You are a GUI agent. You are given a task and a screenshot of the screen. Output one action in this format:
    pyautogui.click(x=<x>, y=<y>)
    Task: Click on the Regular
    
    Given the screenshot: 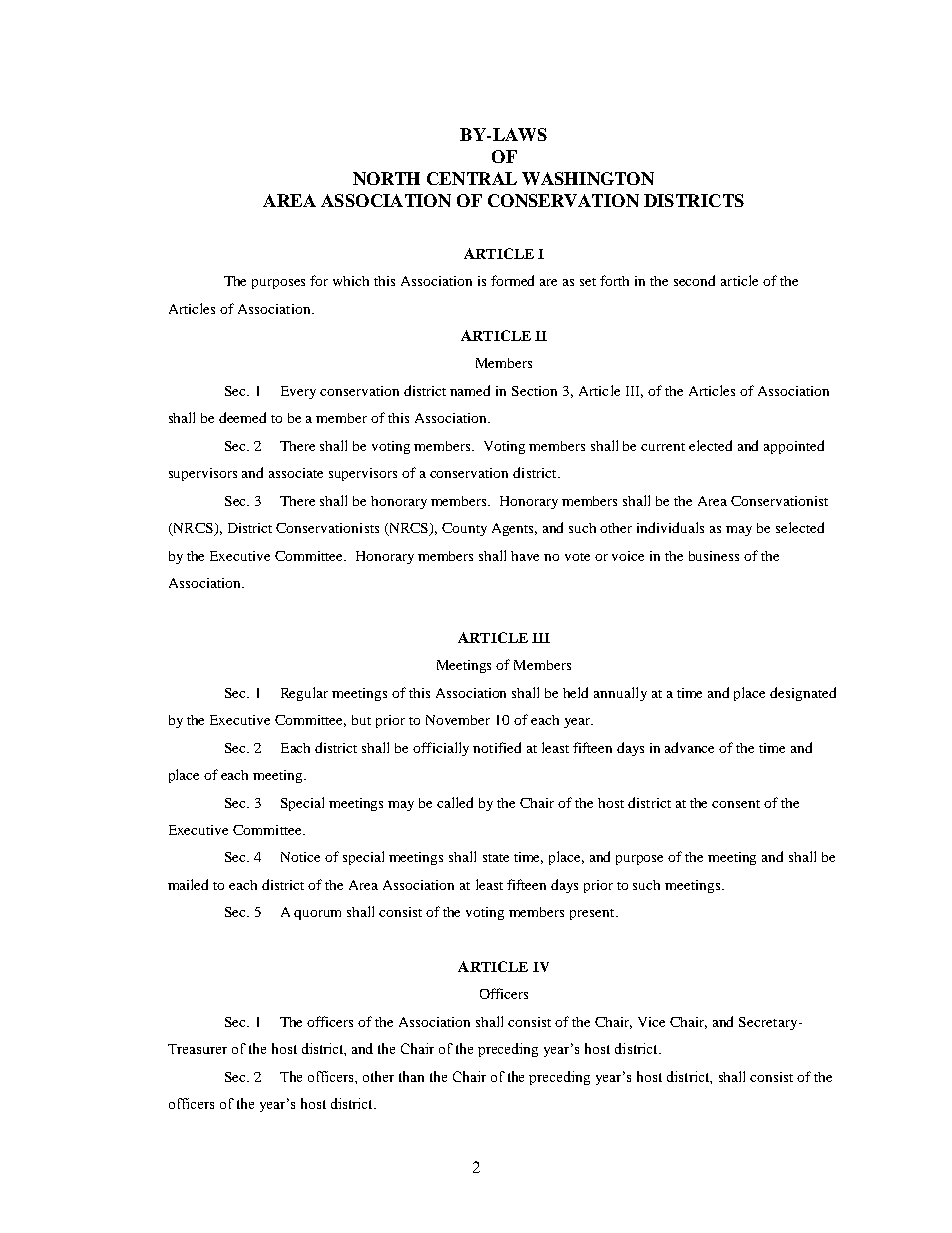 What is the action you would take?
    pyautogui.click(x=304, y=694)
